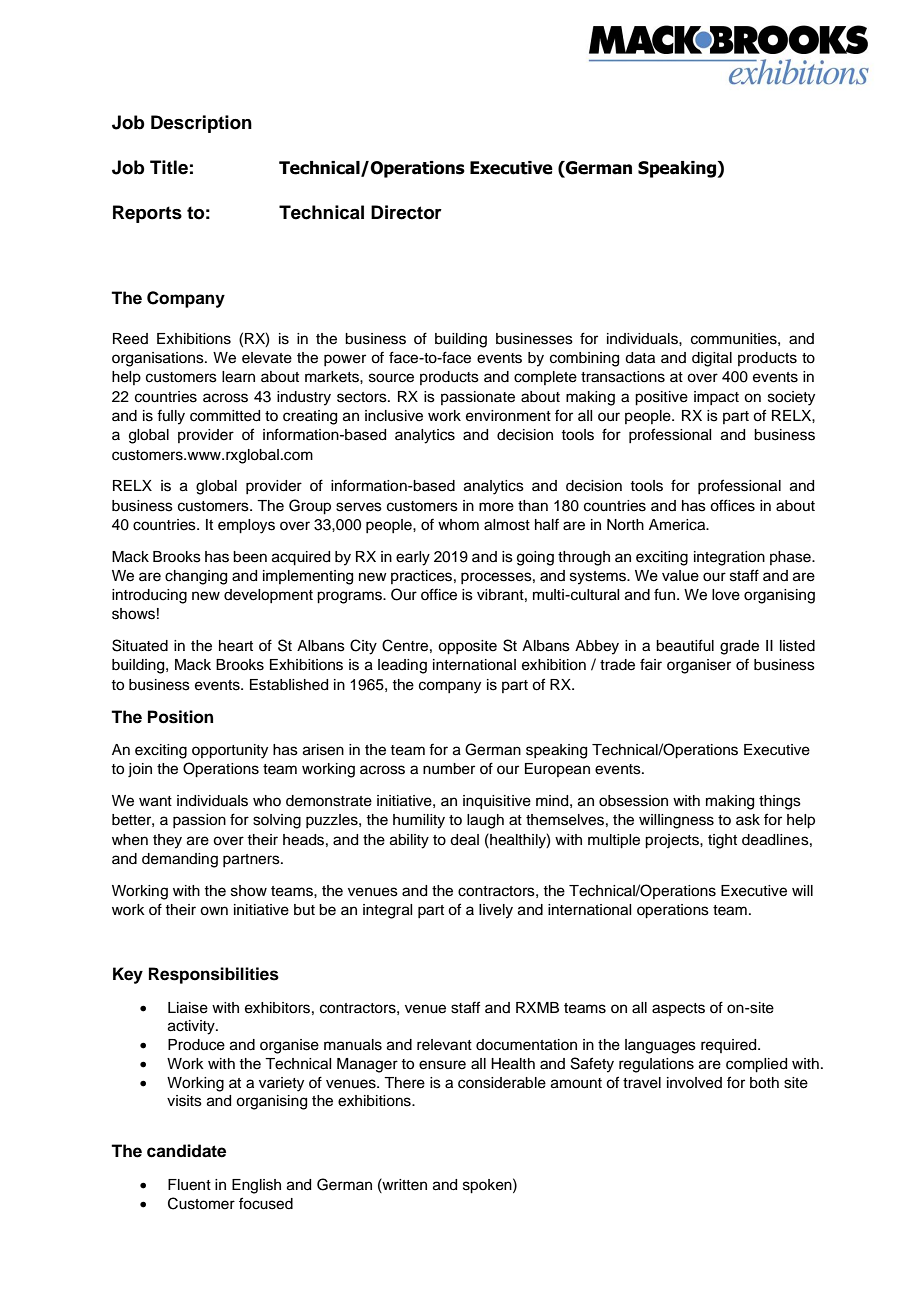 The width and height of the screenshot is (924, 1308). I want to click on Fluent, so click(189, 1185).
